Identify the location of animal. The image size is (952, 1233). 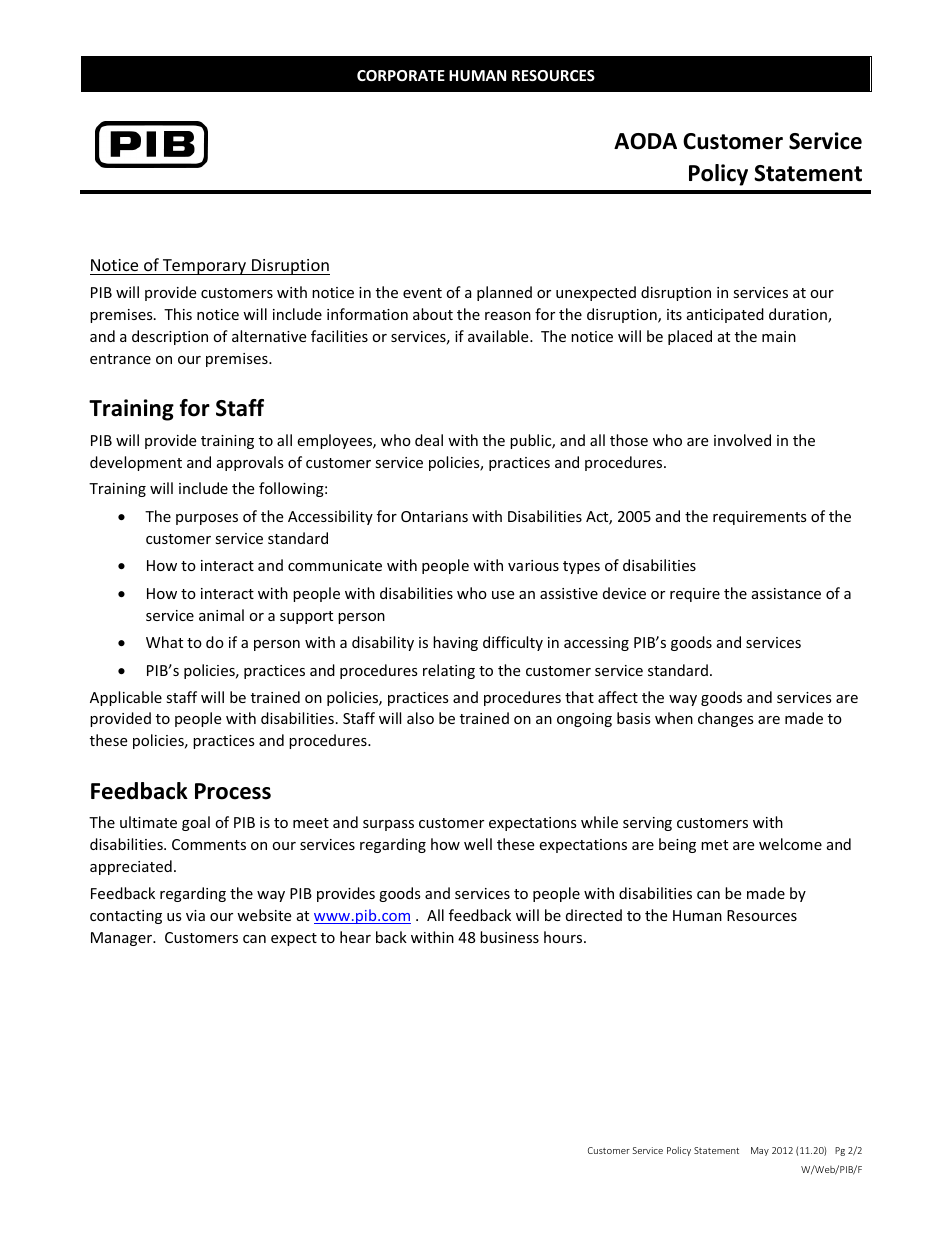
(221, 615).
